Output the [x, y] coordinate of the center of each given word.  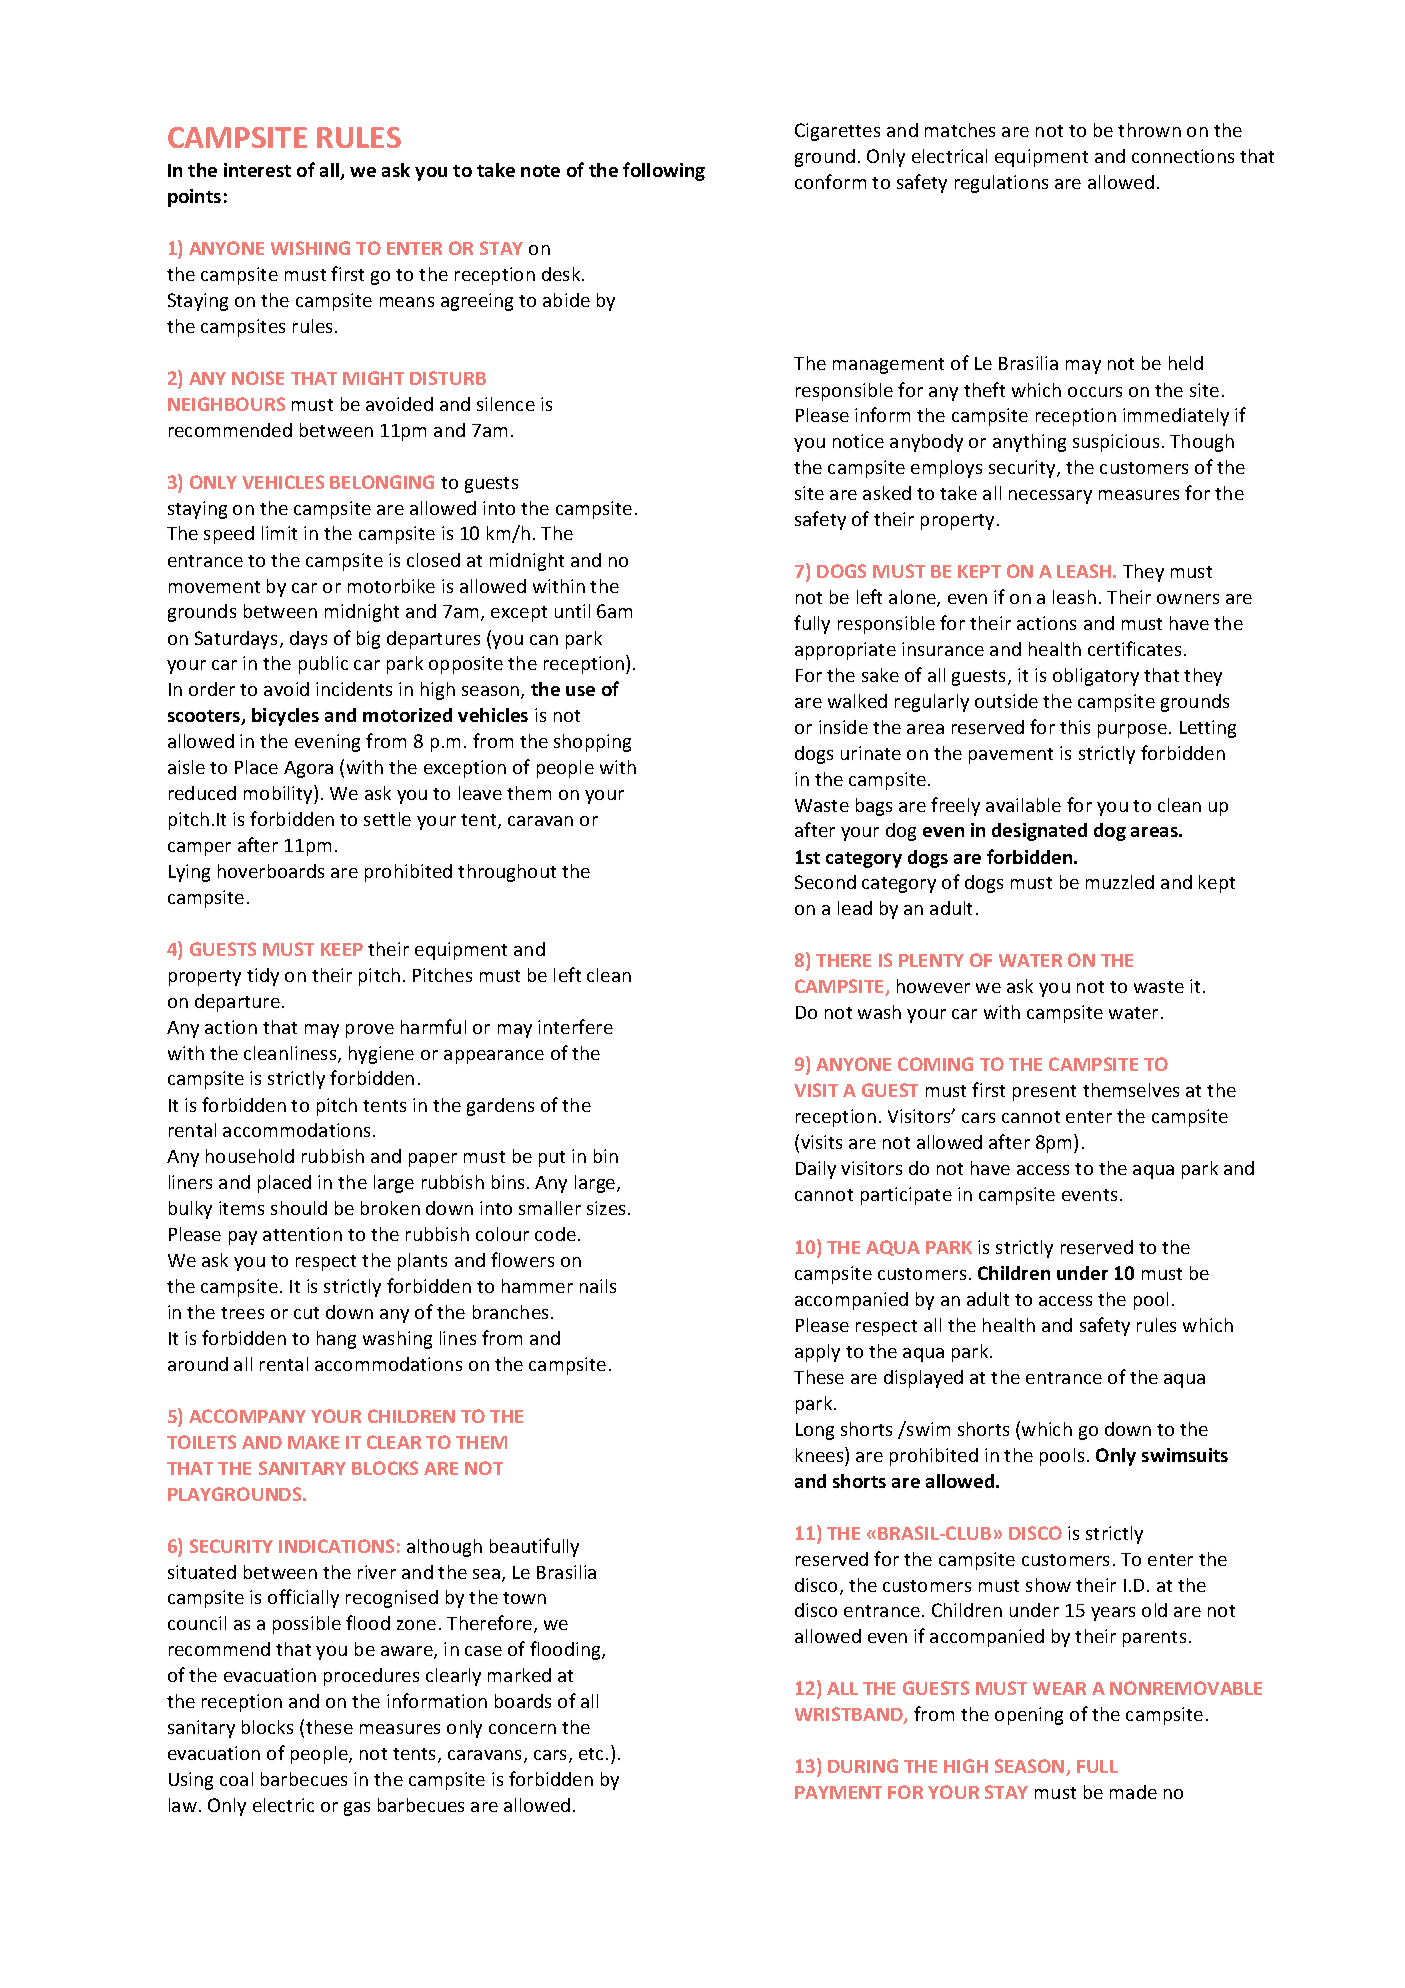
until [572, 611]
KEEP [342, 949]
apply [817, 1353]
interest [257, 170]
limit [279, 533]
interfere [575, 1026]
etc [593, 1754]
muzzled [1120, 882]
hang [336, 1340]
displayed [923, 1379]
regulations [1001, 184]
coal [236, 1779]
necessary [1050, 497]
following [664, 171]
